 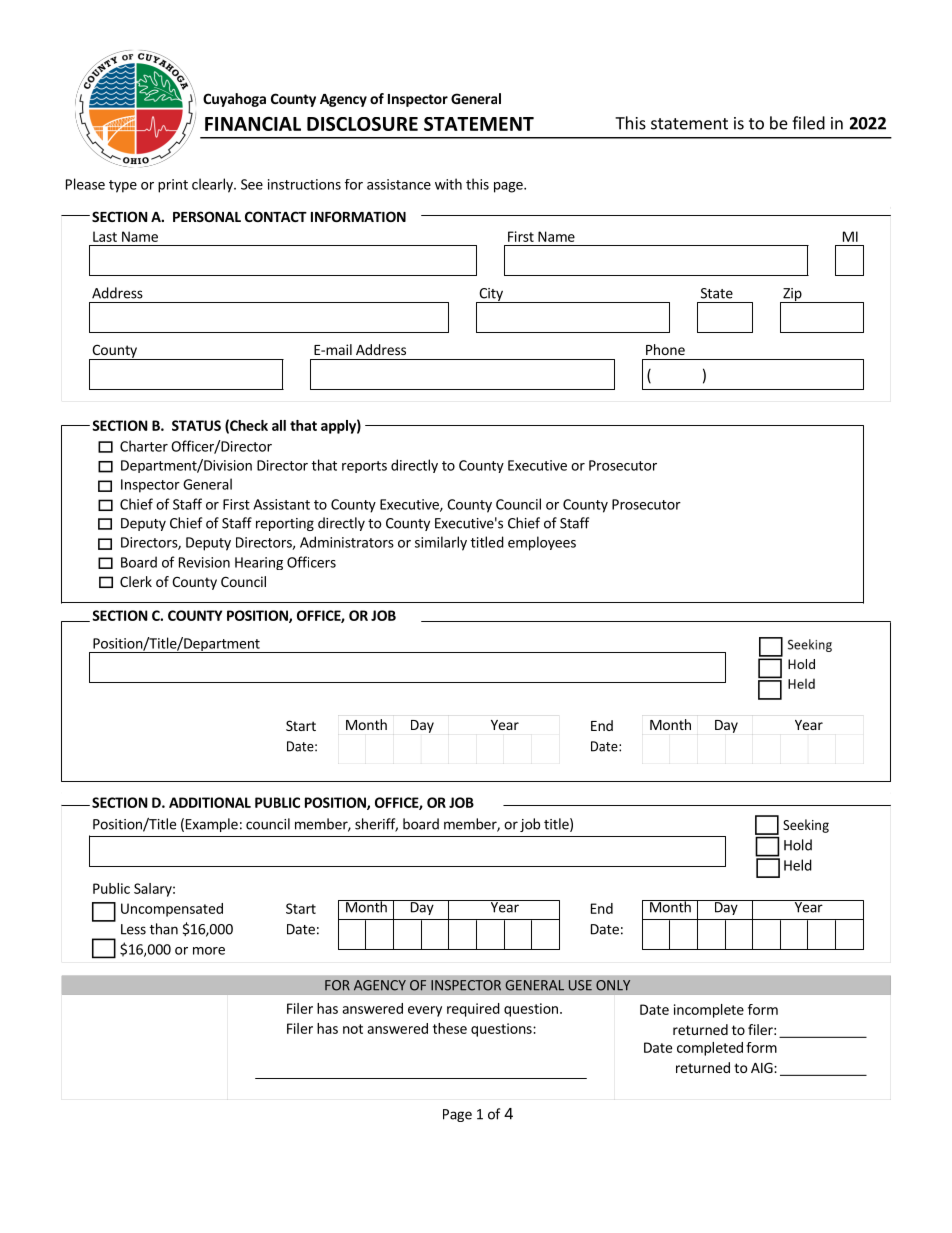 I want to click on Phone, so click(x=665, y=349).
